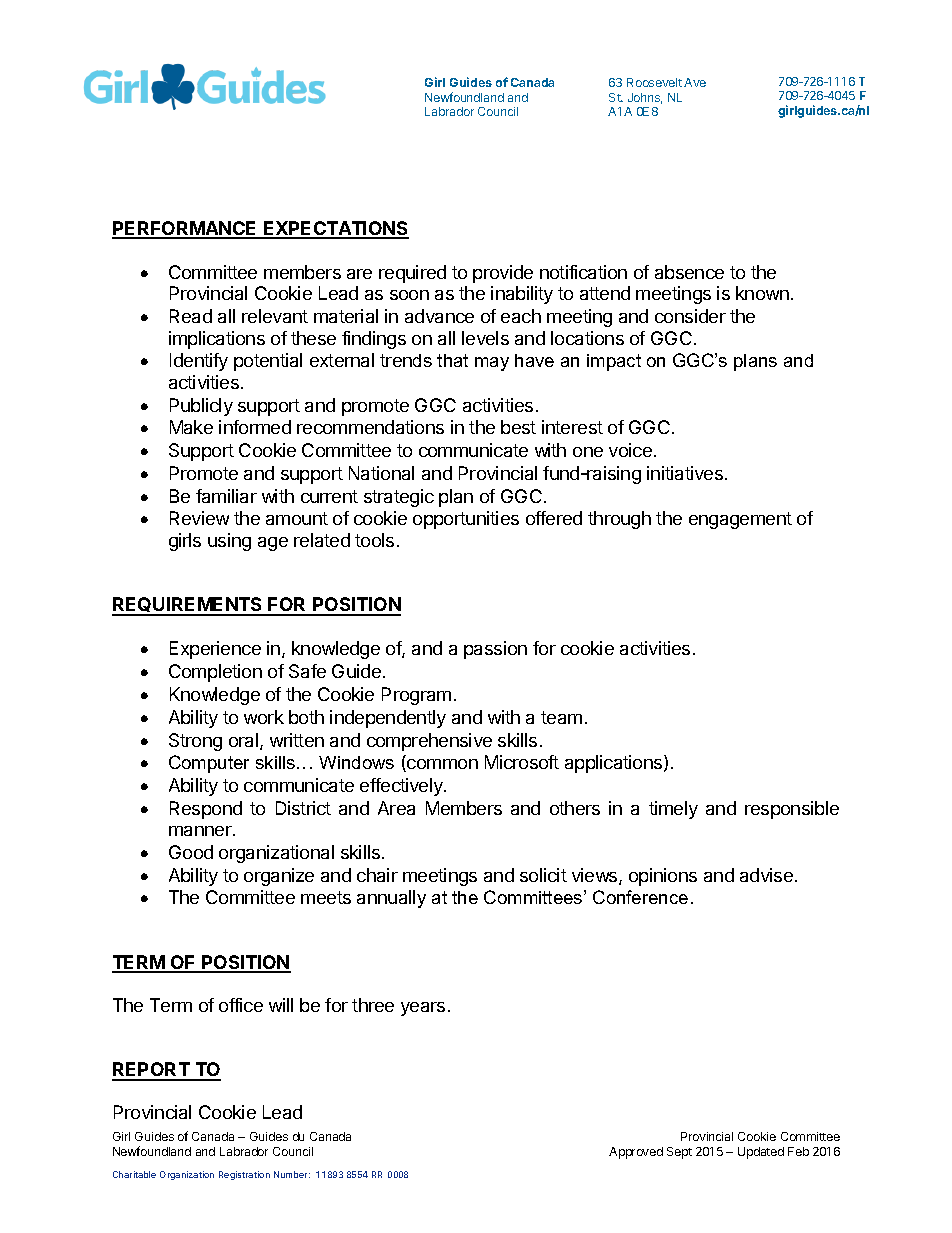  What do you see at coordinates (186, 229) in the screenshot?
I see `PERFORMANCE` at bounding box center [186, 229].
